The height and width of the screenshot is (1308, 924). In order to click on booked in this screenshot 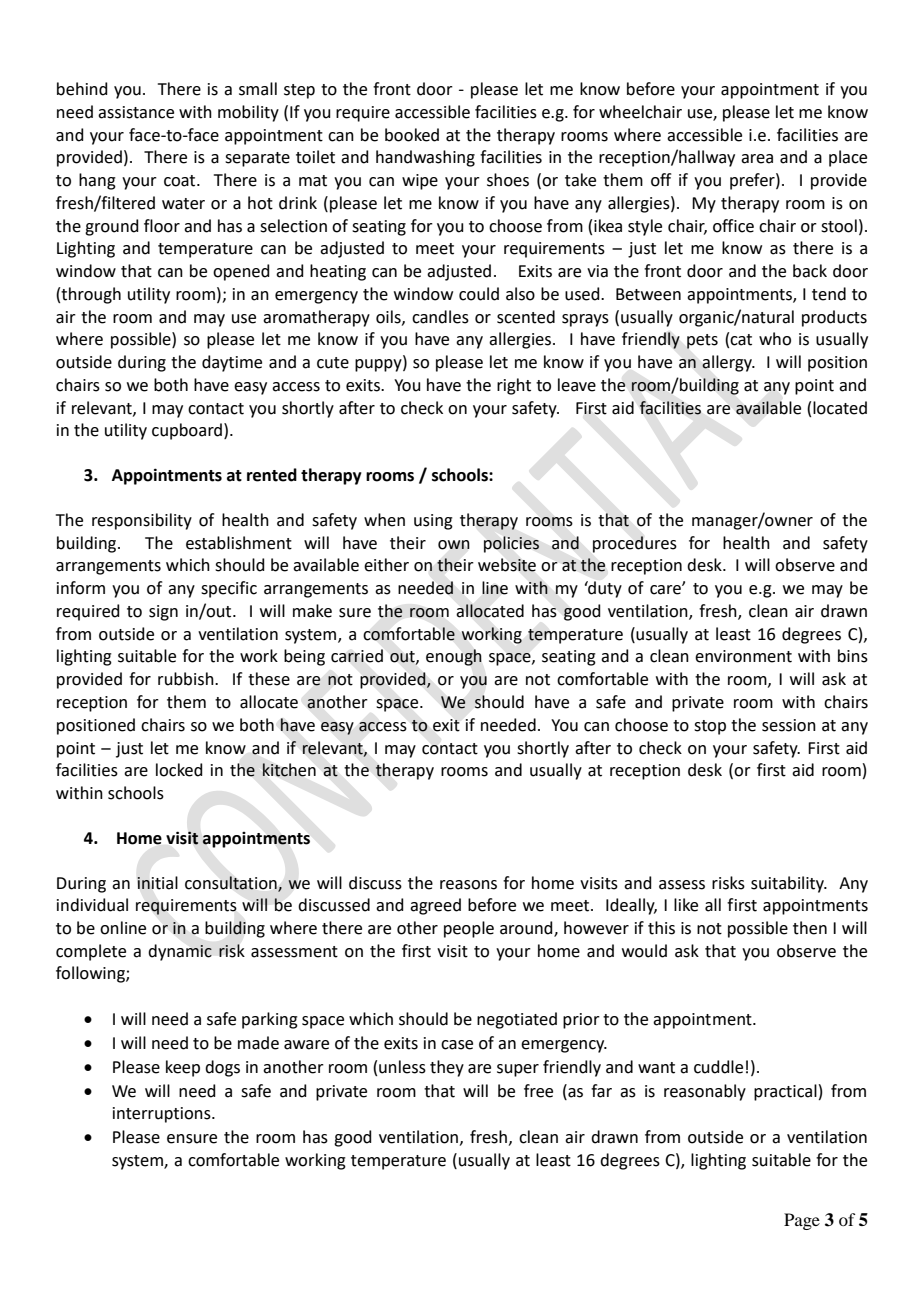, I will do `click(412, 135)`.
